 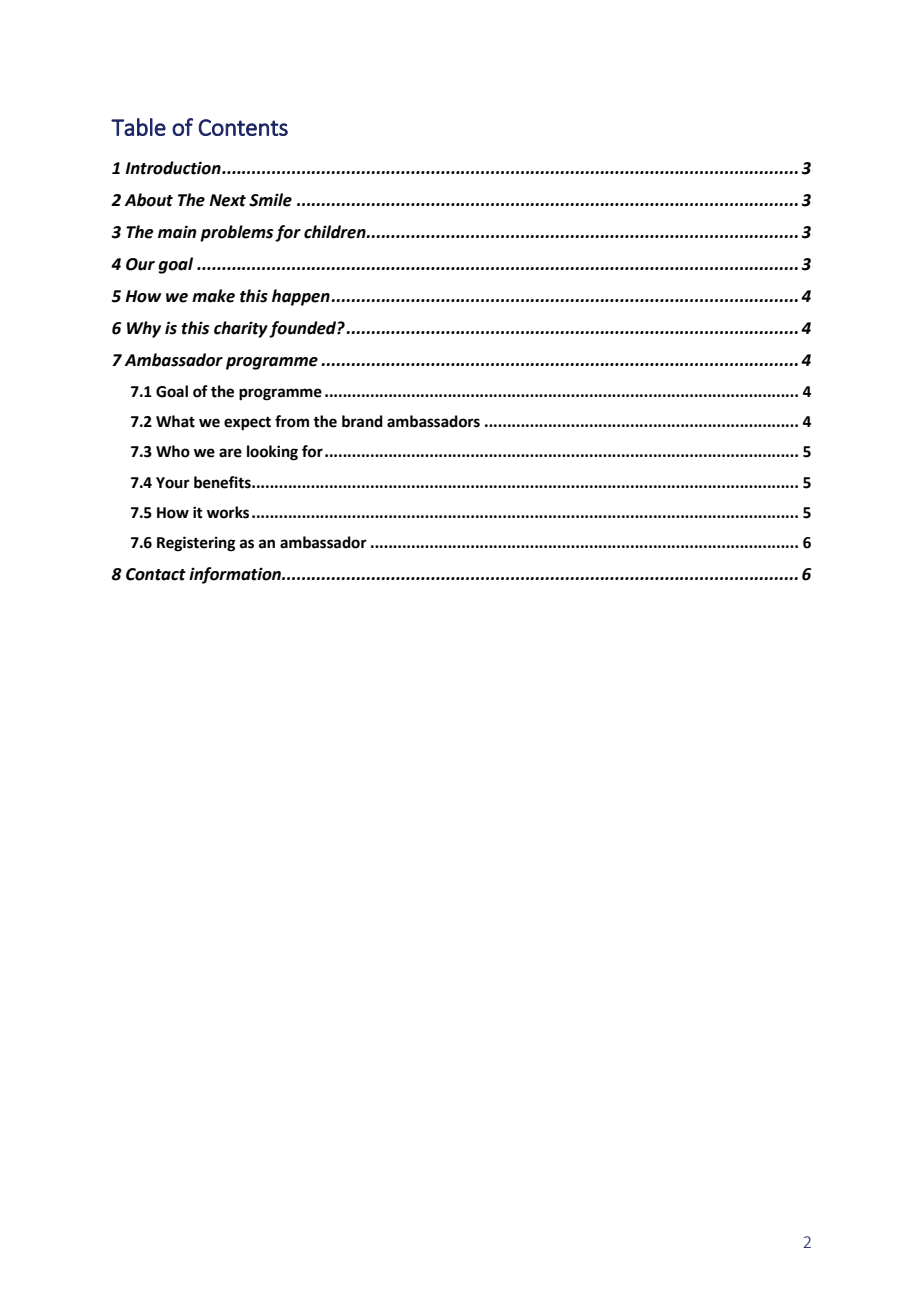 What do you see at coordinates (242, 329) in the screenshot?
I see `charity` at bounding box center [242, 329].
